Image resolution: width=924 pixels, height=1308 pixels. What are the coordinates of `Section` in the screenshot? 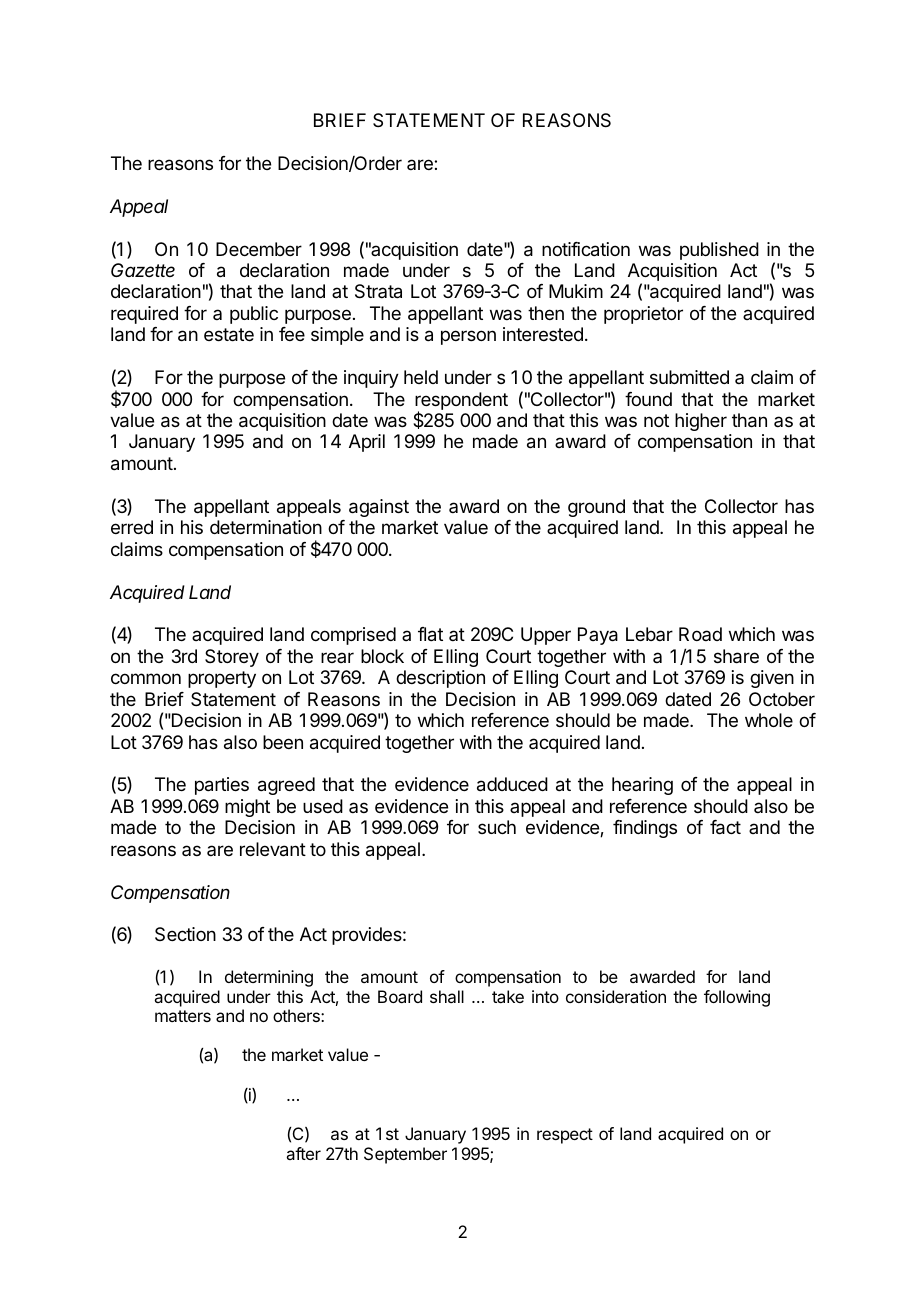 It's located at (185, 934).
